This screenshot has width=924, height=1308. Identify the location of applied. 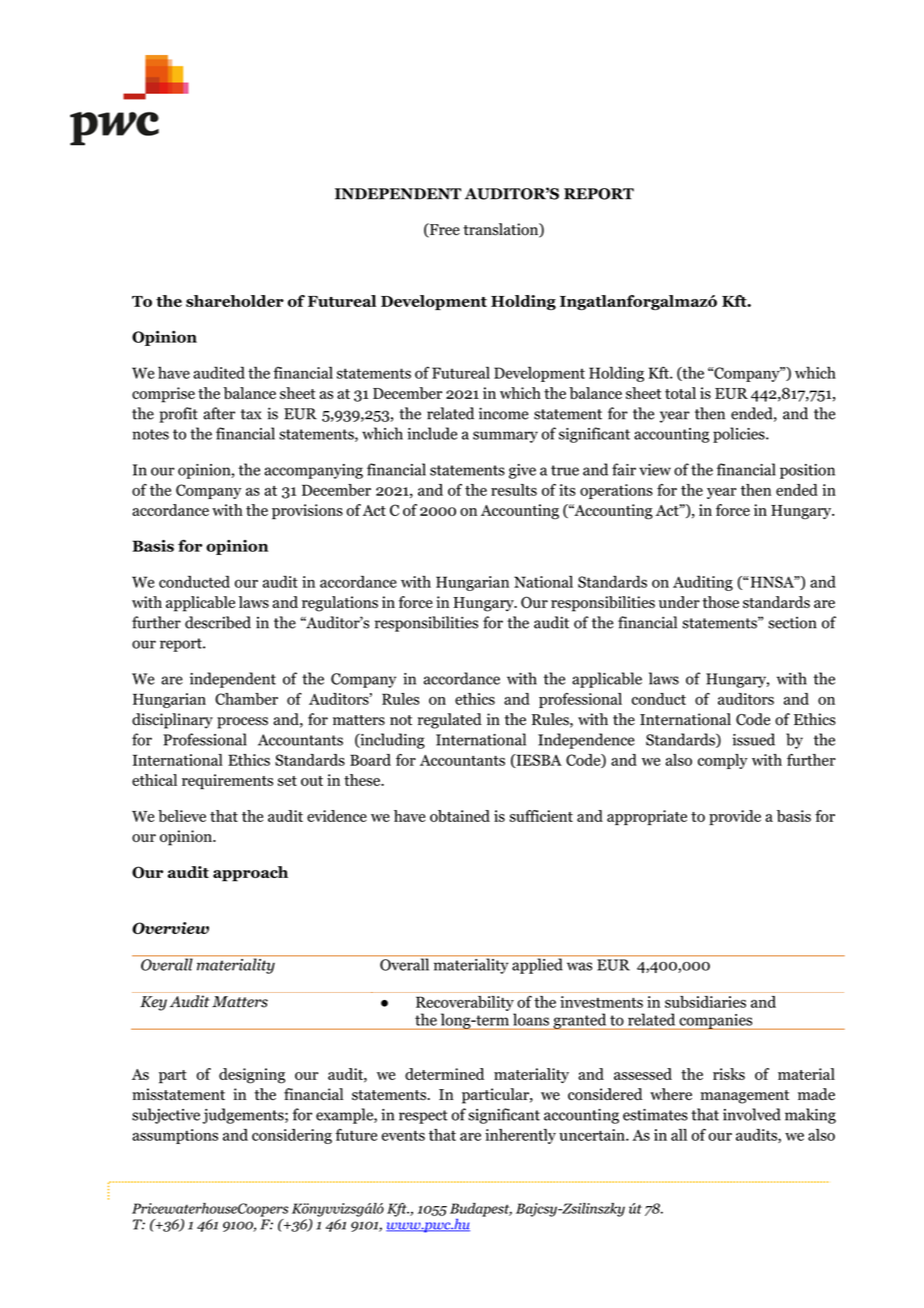
(537, 965).
